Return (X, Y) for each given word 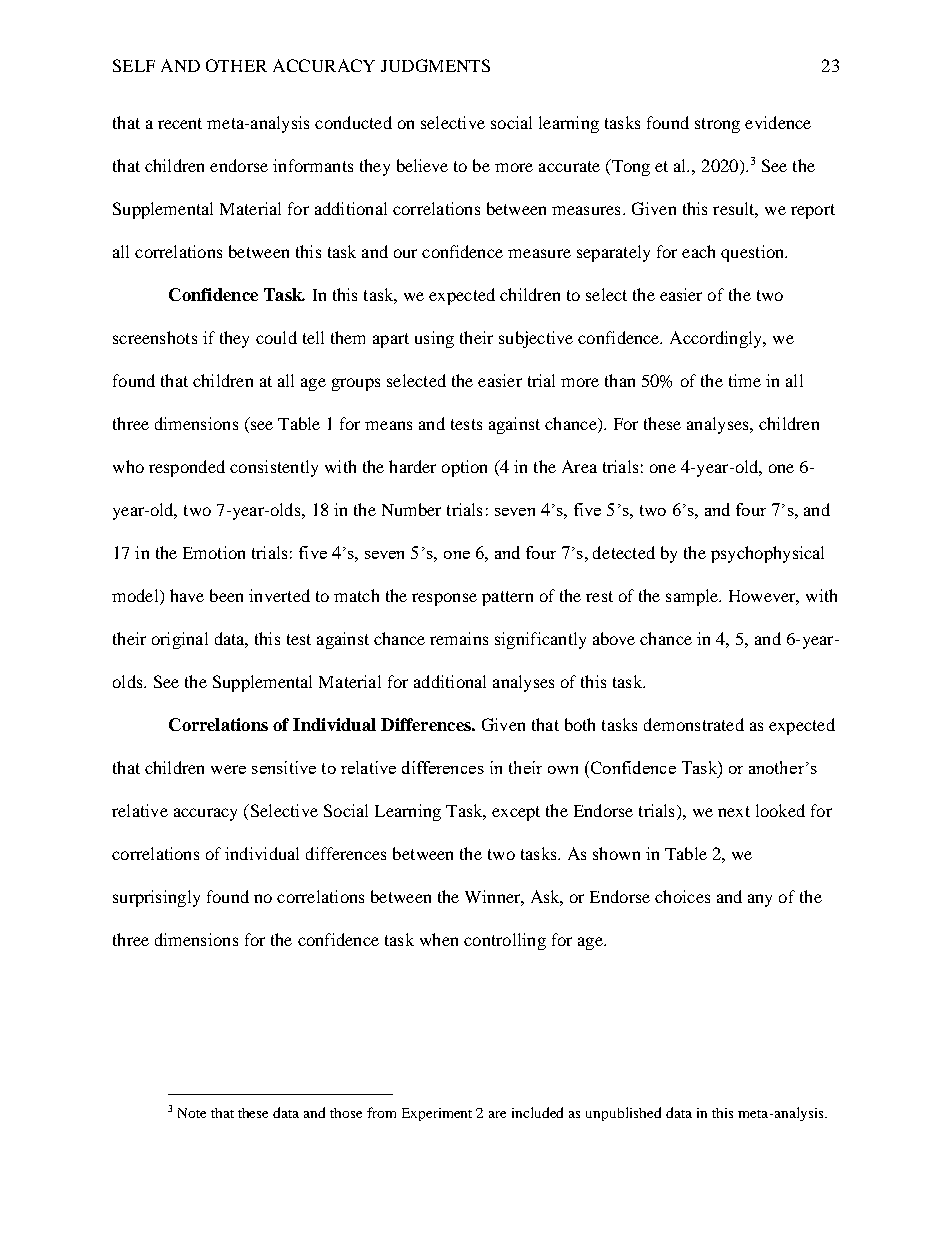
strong (717, 125)
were (228, 769)
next (734, 811)
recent (180, 123)
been (226, 595)
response (444, 599)
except (516, 813)
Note (192, 1113)
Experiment (437, 1114)
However (764, 597)
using (434, 339)
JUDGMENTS (435, 65)
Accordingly (717, 339)
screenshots (155, 337)
